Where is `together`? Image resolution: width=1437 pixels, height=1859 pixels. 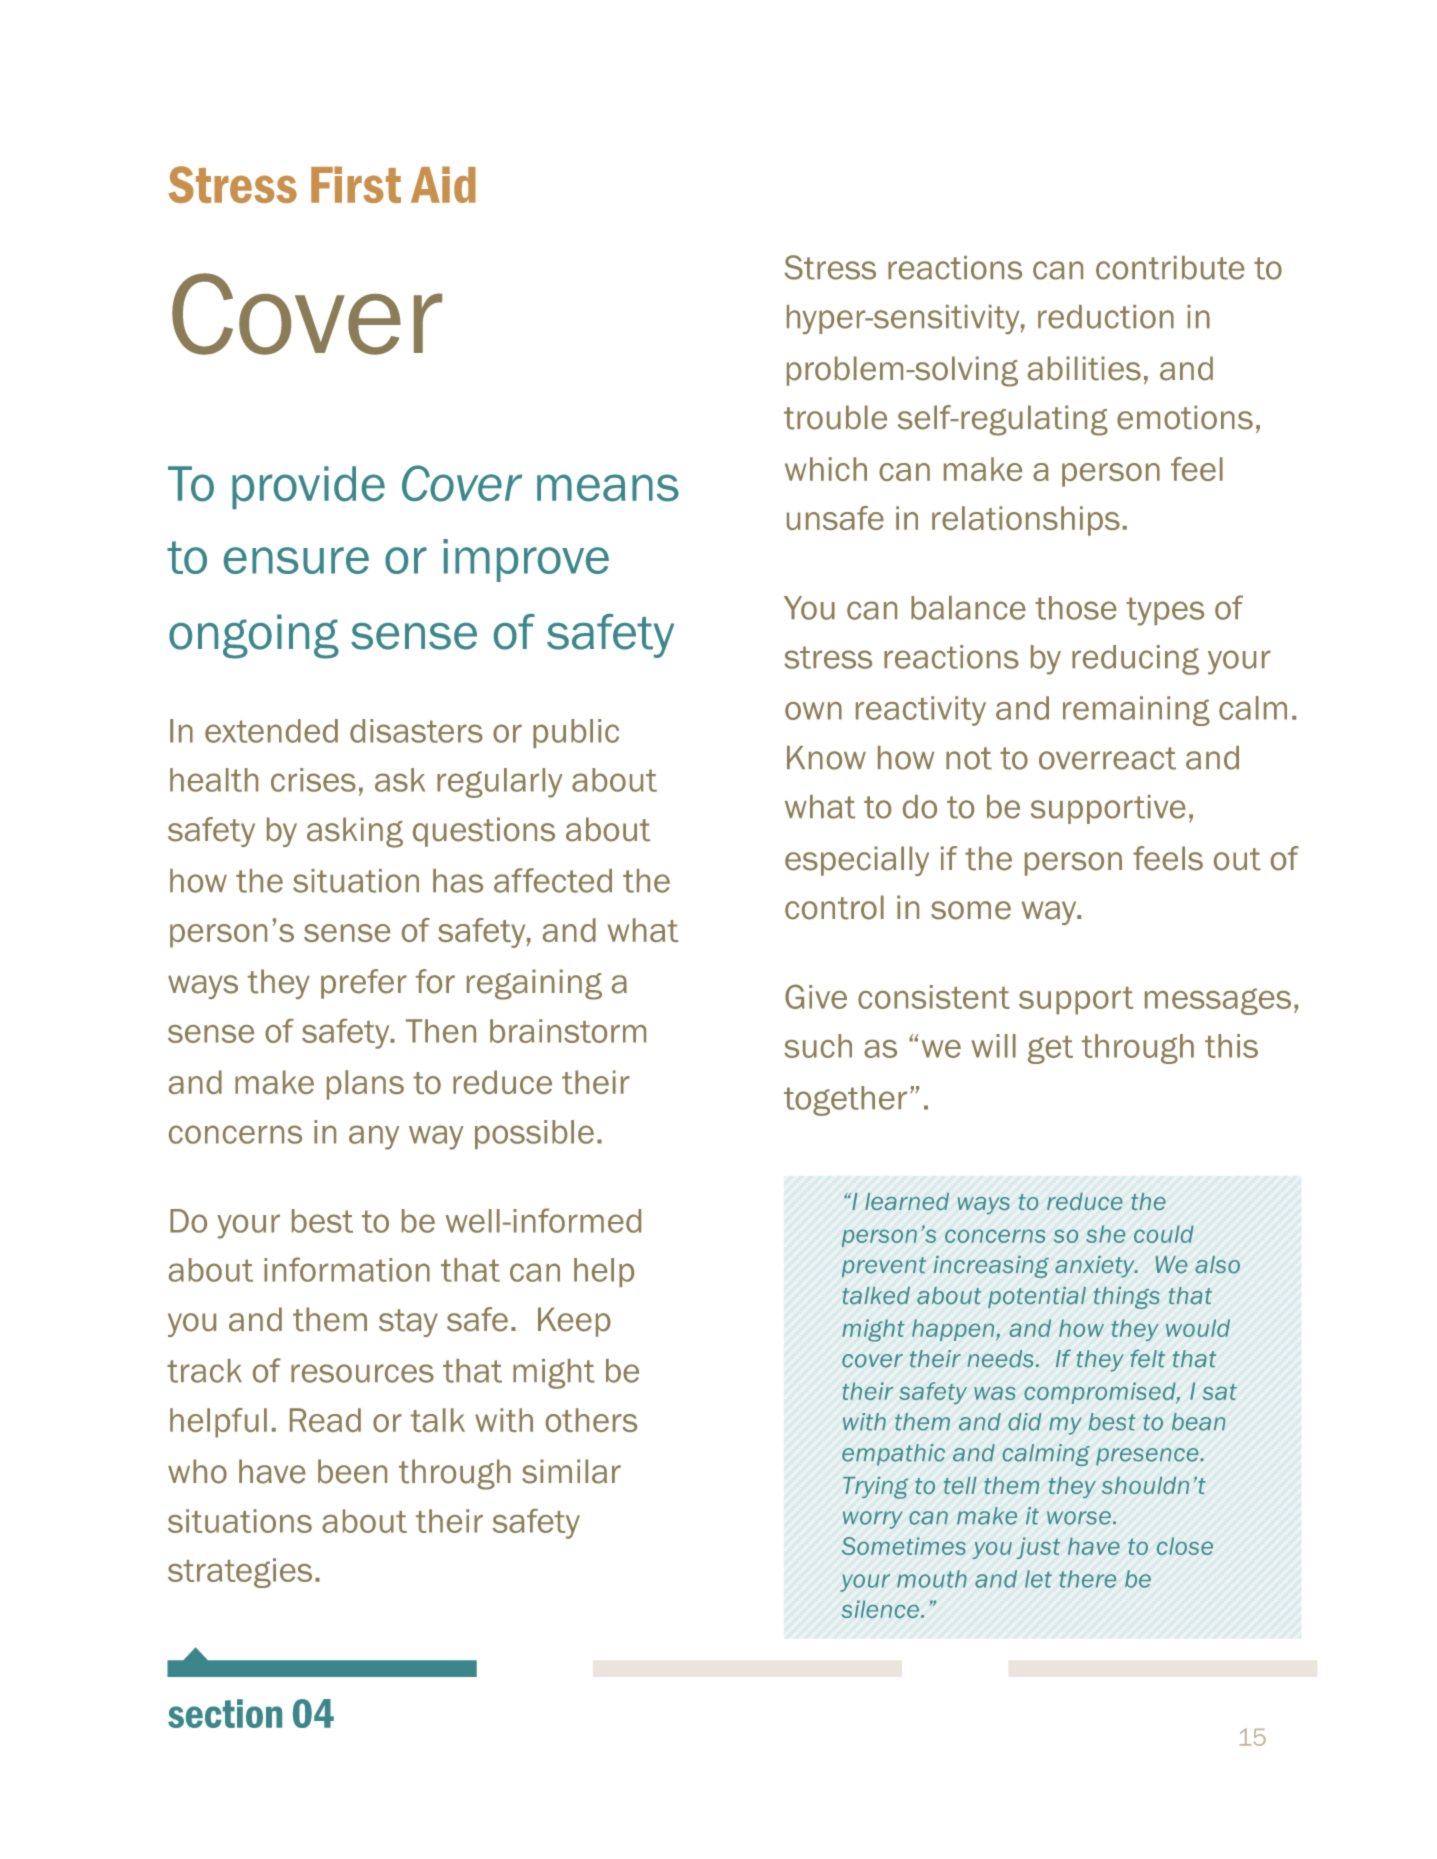
together is located at coordinates (845, 1101).
